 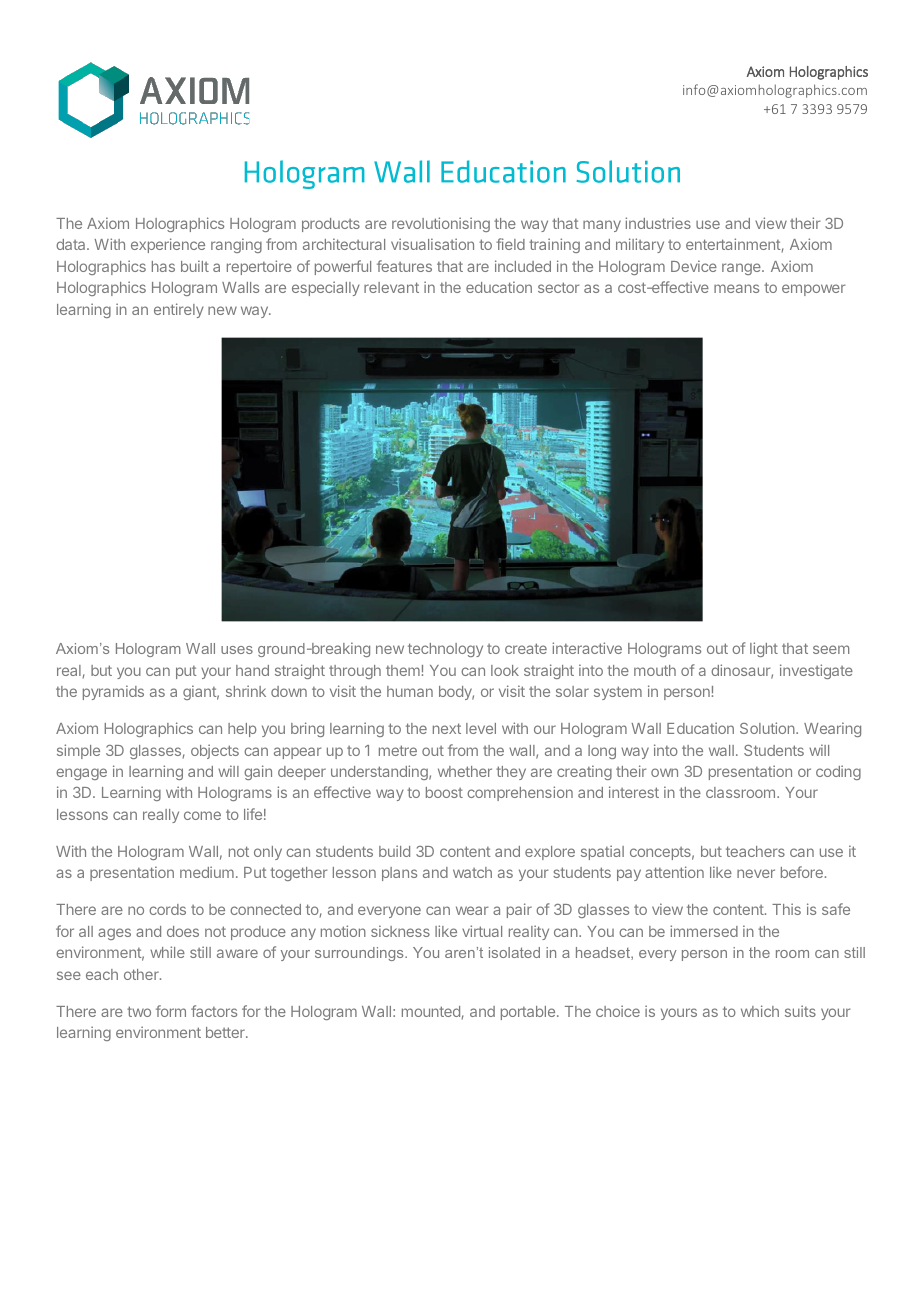 I want to click on experience, so click(x=168, y=245).
